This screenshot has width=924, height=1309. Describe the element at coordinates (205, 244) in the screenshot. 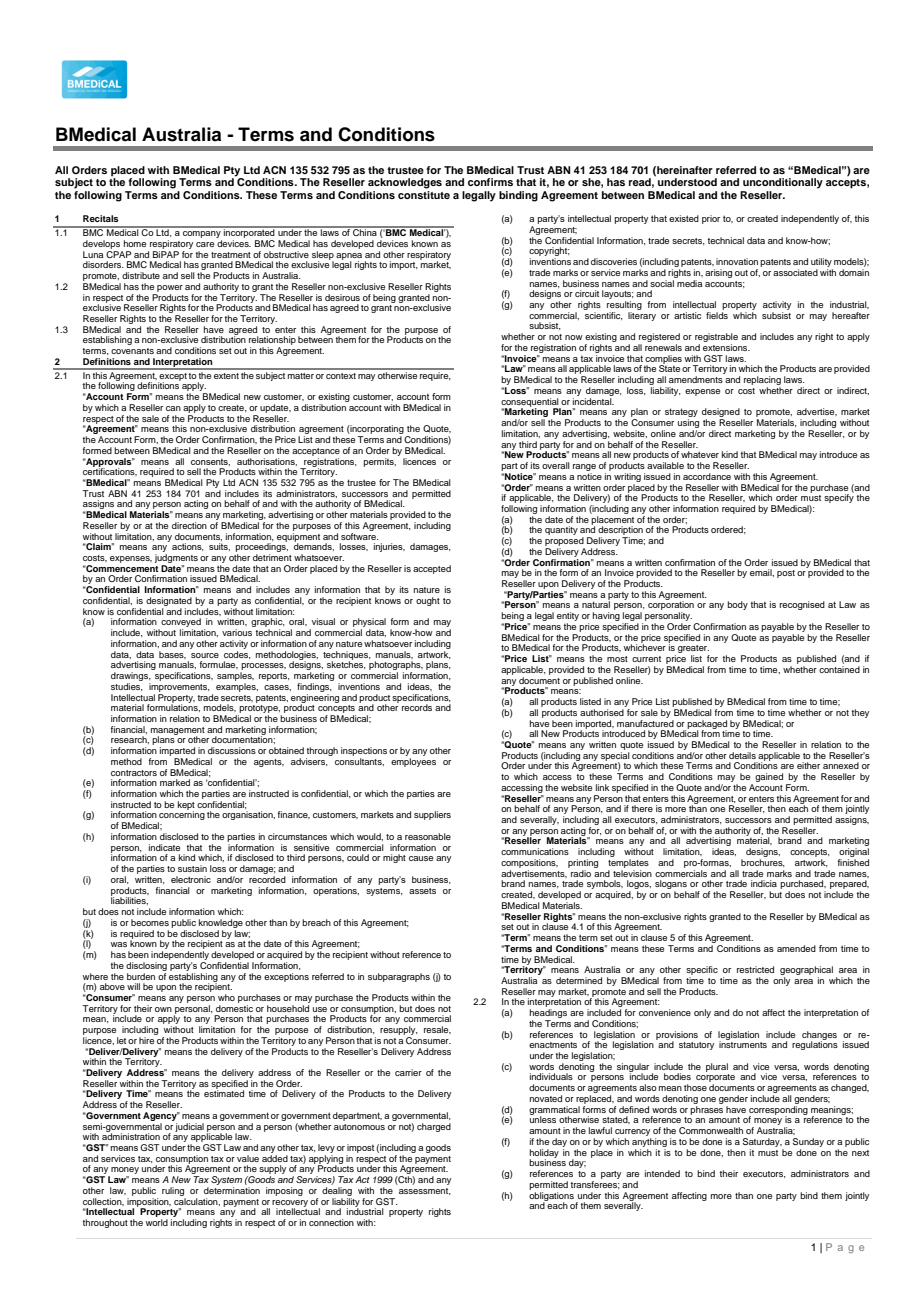

I see `care` at that location.
